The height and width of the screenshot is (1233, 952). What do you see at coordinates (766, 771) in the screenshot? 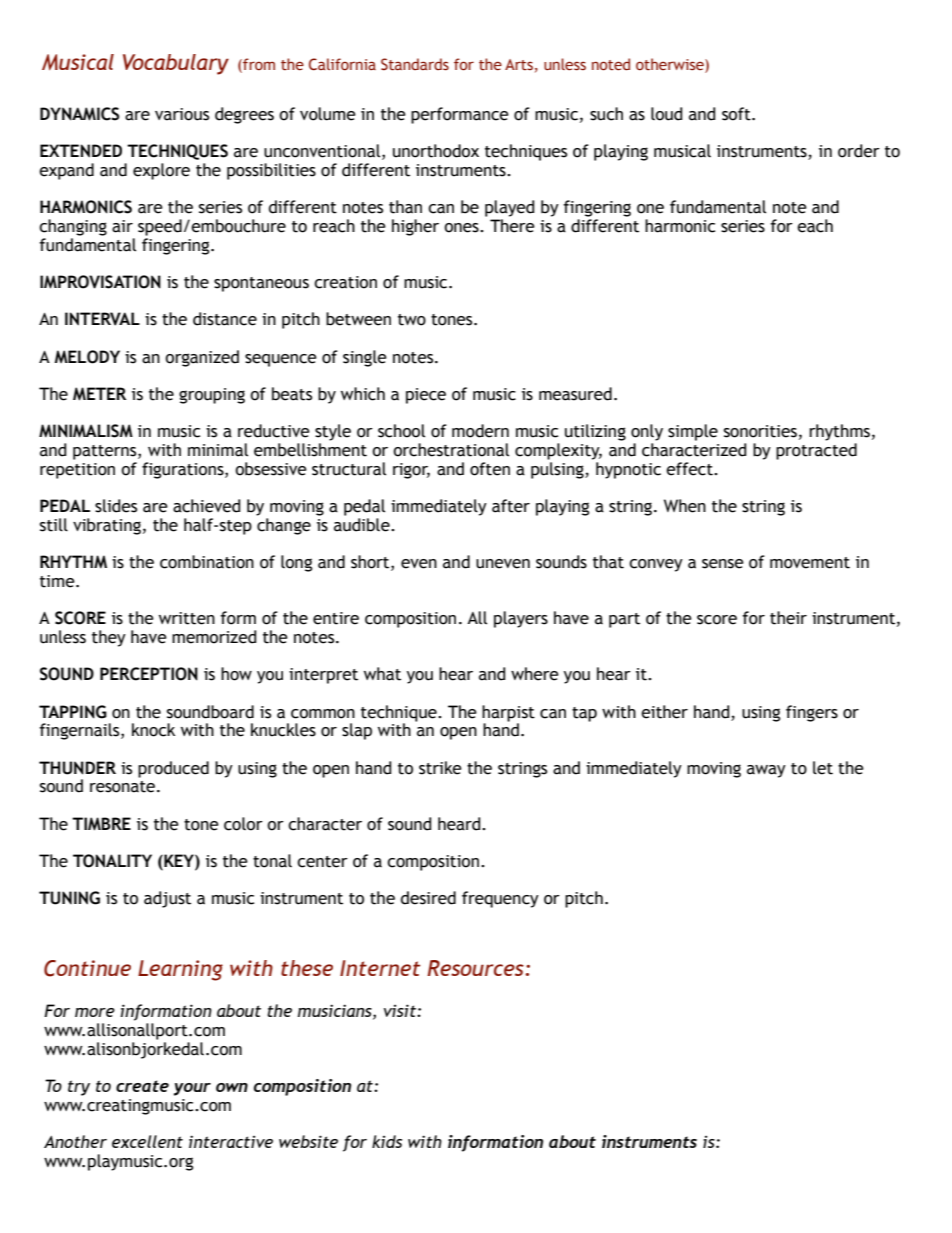
I see `away` at bounding box center [766, 771].
